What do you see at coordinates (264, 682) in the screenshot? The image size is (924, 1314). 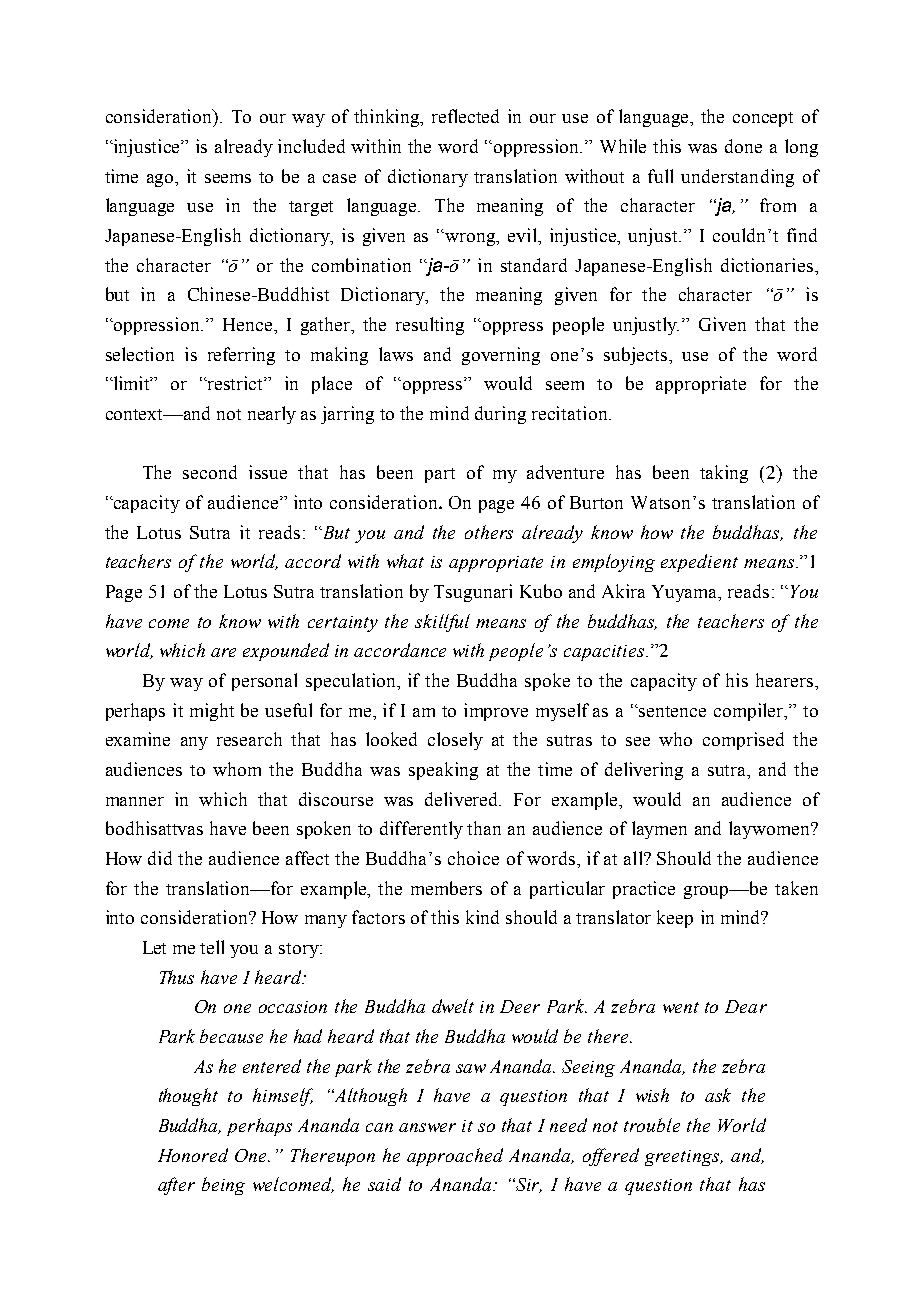 I see `personal` at bounding box center [264, 682].
